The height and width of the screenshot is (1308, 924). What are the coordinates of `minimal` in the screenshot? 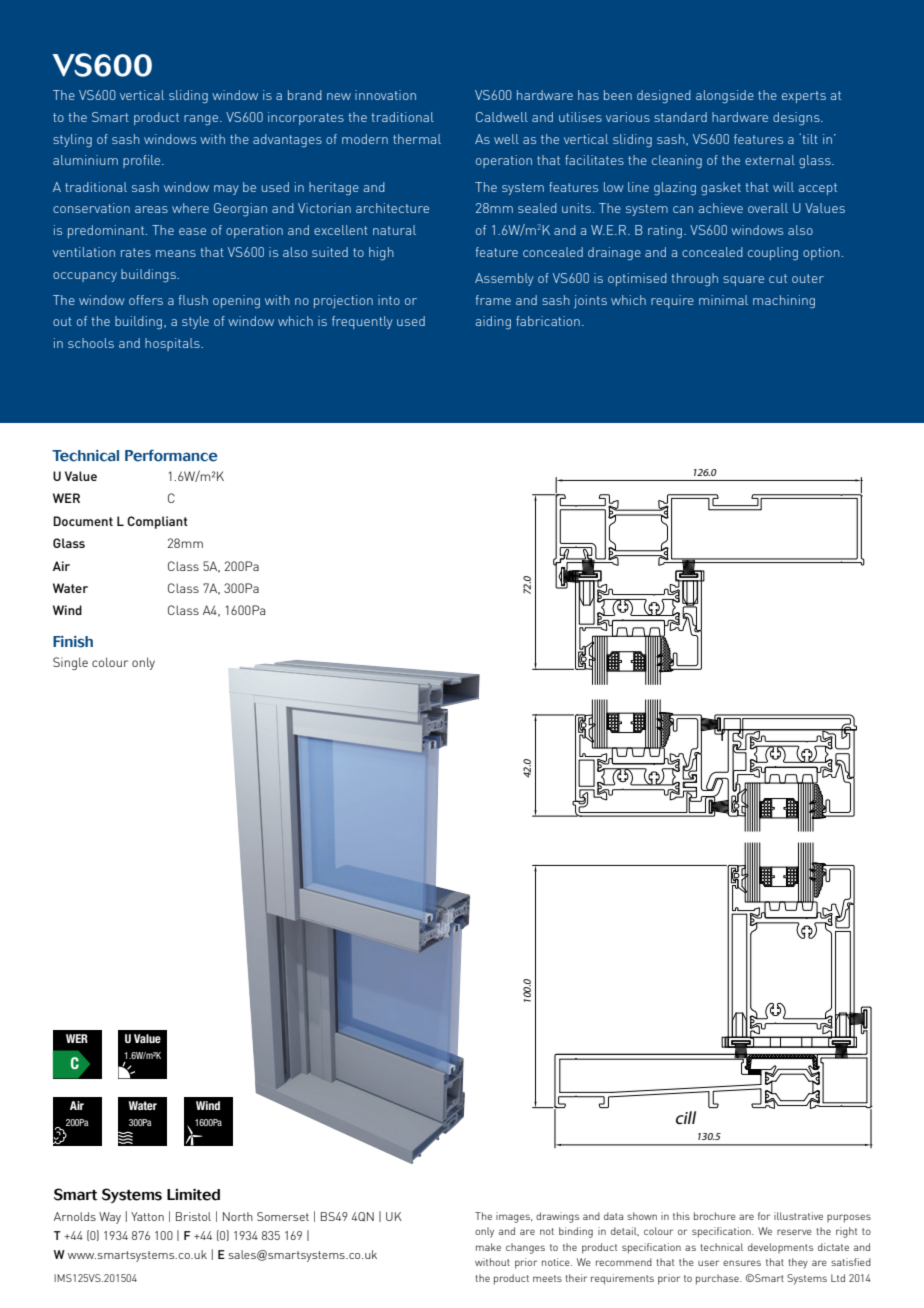 It's located at (723, 300).
